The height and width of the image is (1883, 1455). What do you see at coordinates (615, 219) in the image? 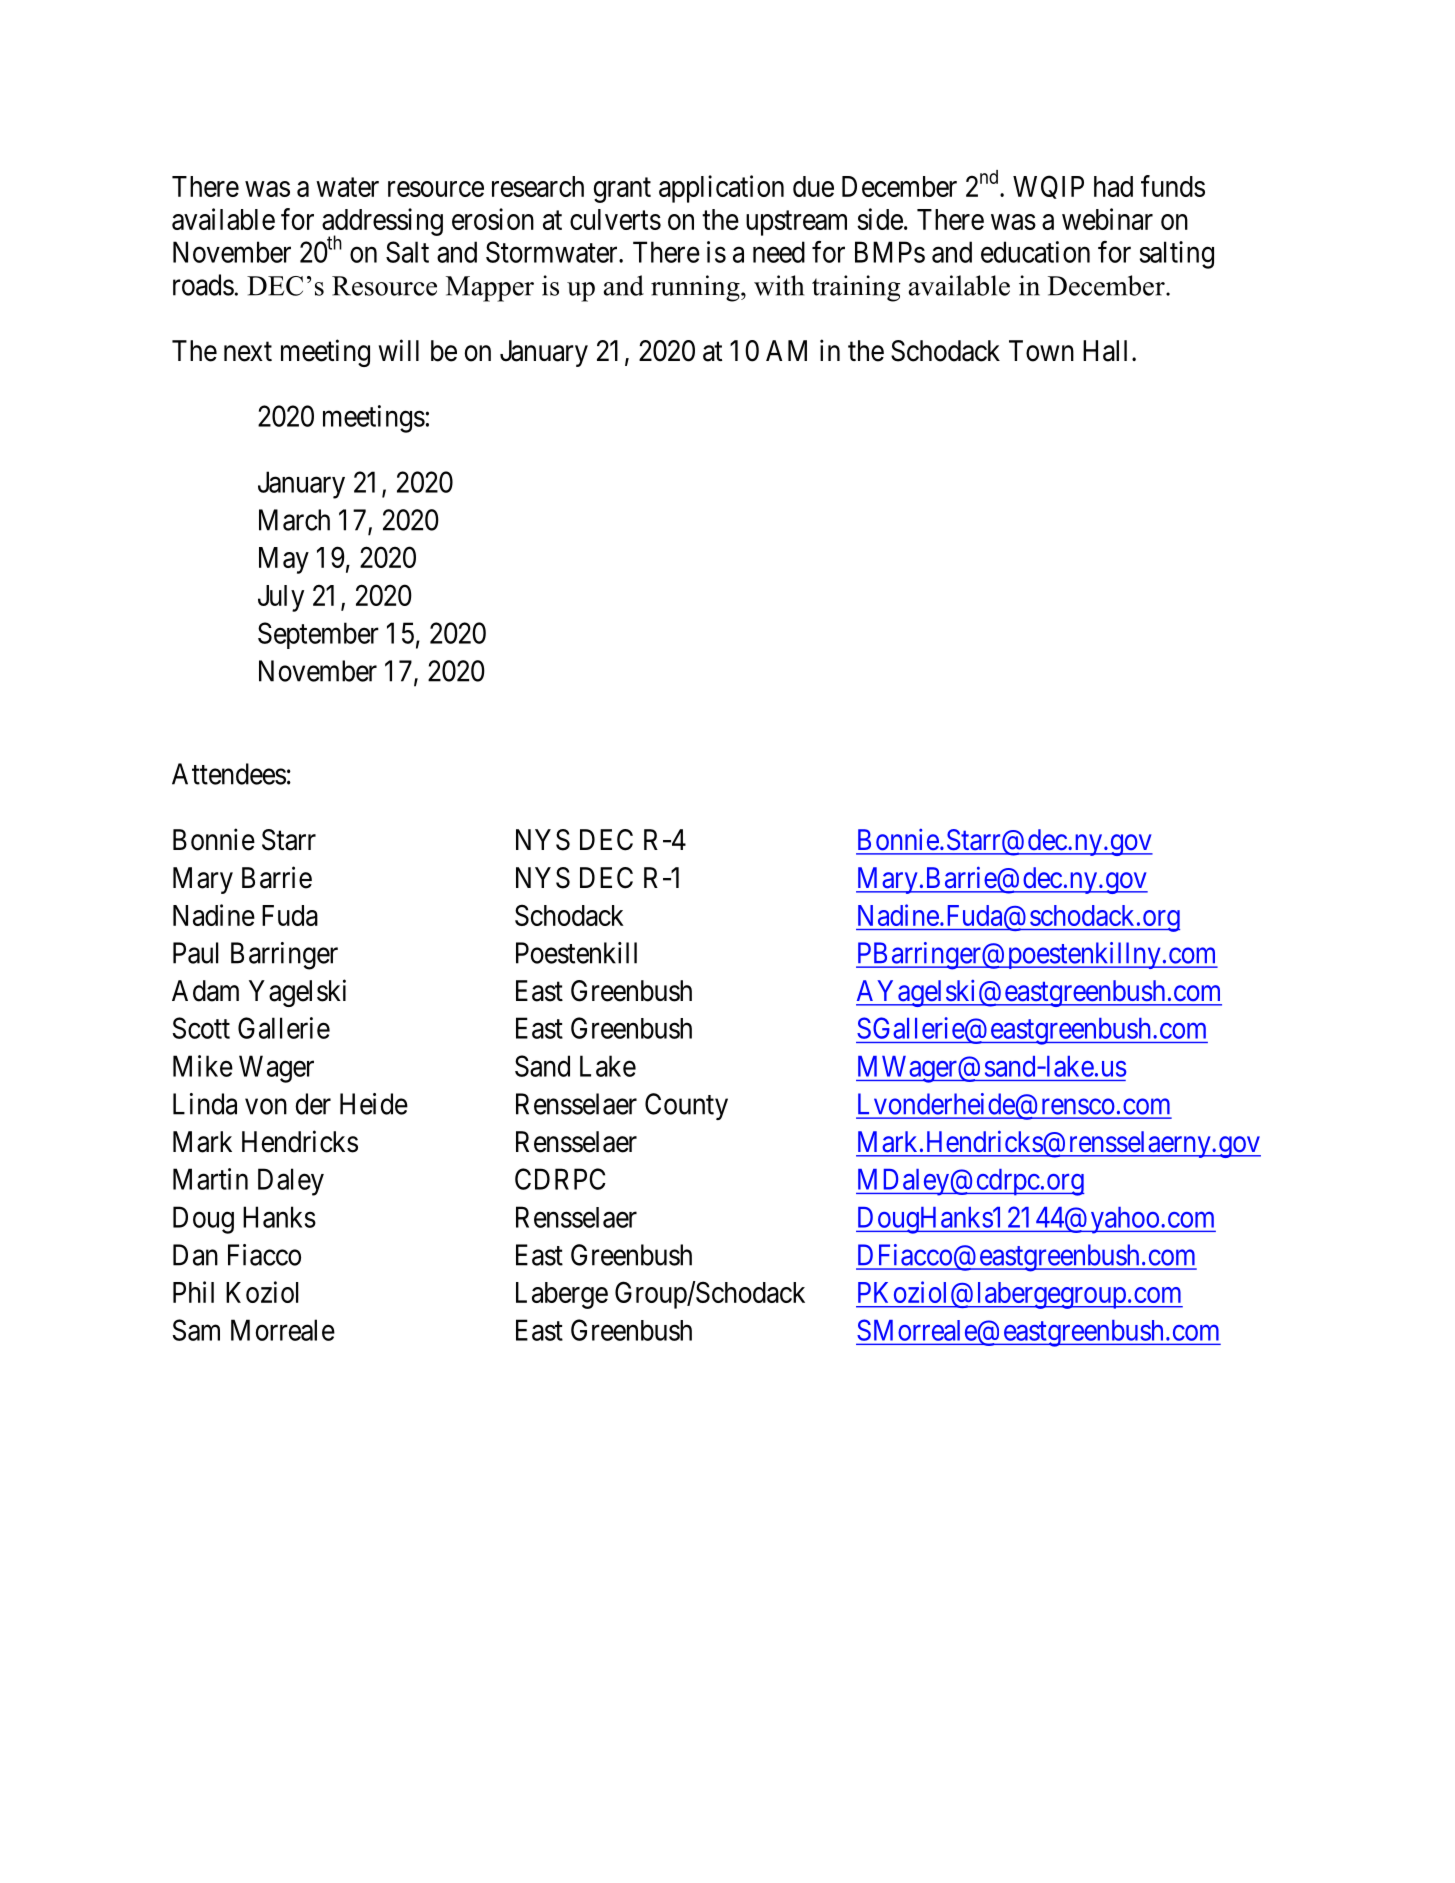
I see `culverts` at bounding box center [615, 219].
